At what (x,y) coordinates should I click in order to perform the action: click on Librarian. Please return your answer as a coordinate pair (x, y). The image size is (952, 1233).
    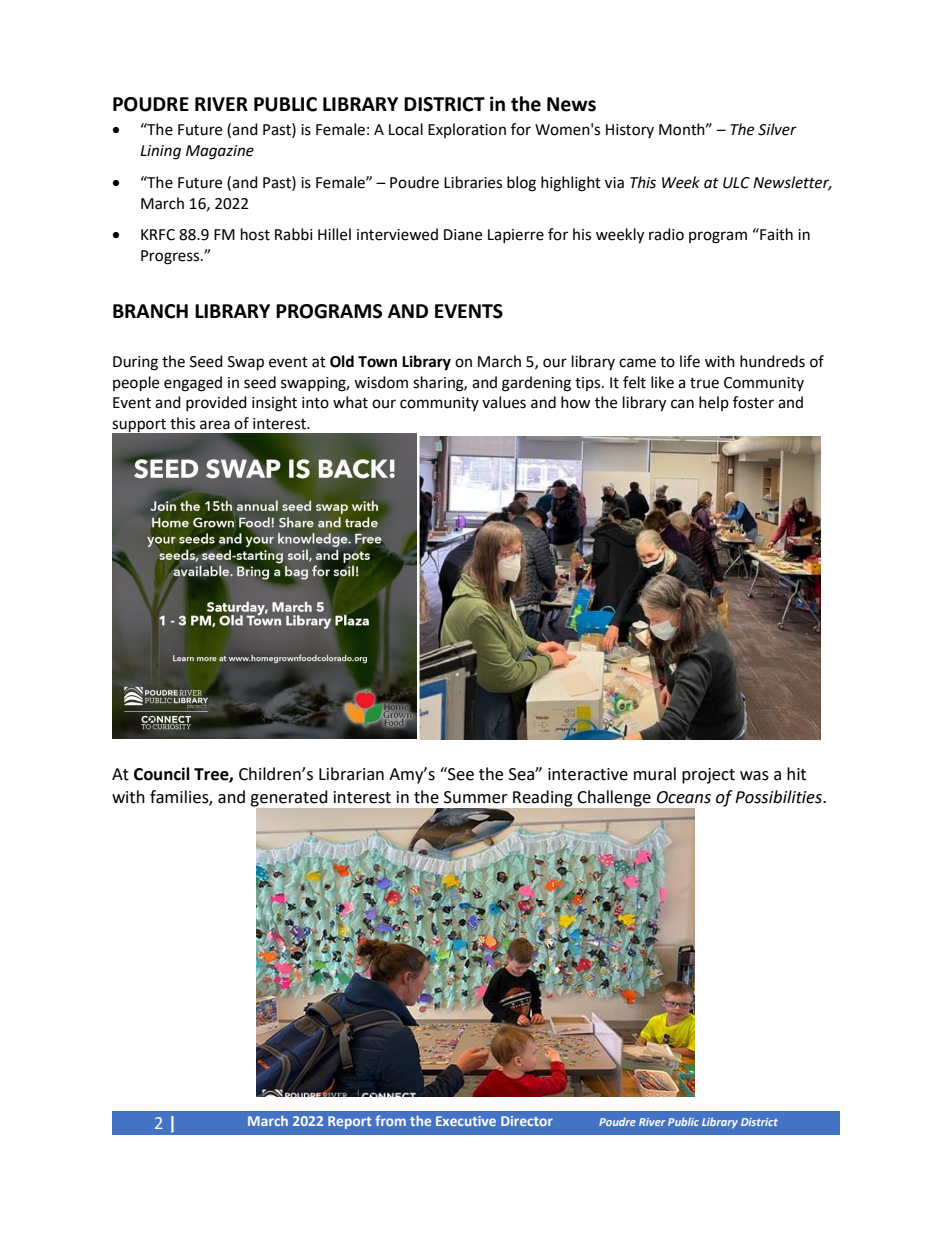
    Looking at the image, I should click on (351, 774).
